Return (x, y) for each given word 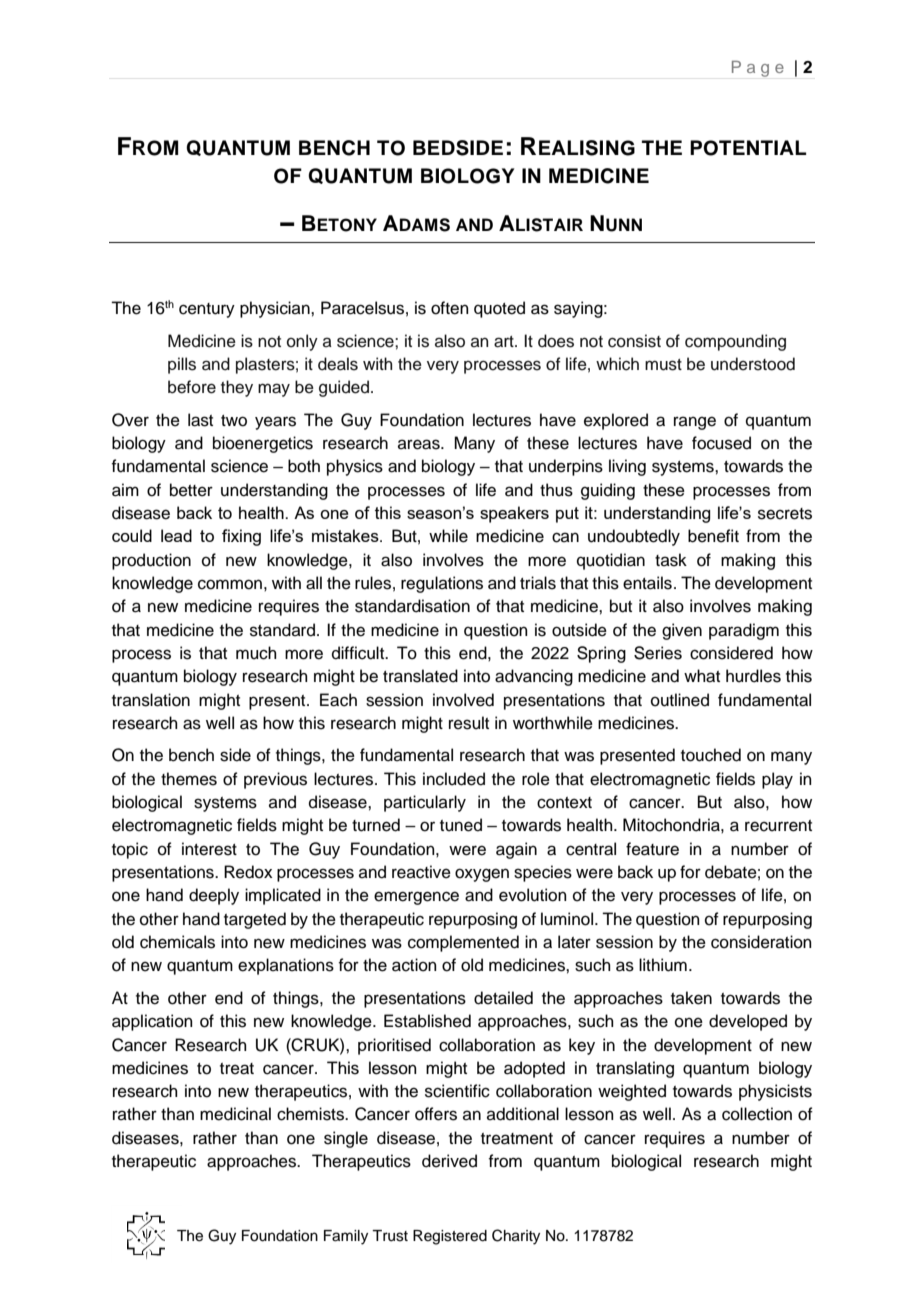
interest (209, 849)
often (450, 308)
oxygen (482, 875)
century (207, 310)
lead (176, 535)
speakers (514, 514)
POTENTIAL (748, 148)
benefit (713, 536)
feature (652, 849)
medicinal (235, 1114)
